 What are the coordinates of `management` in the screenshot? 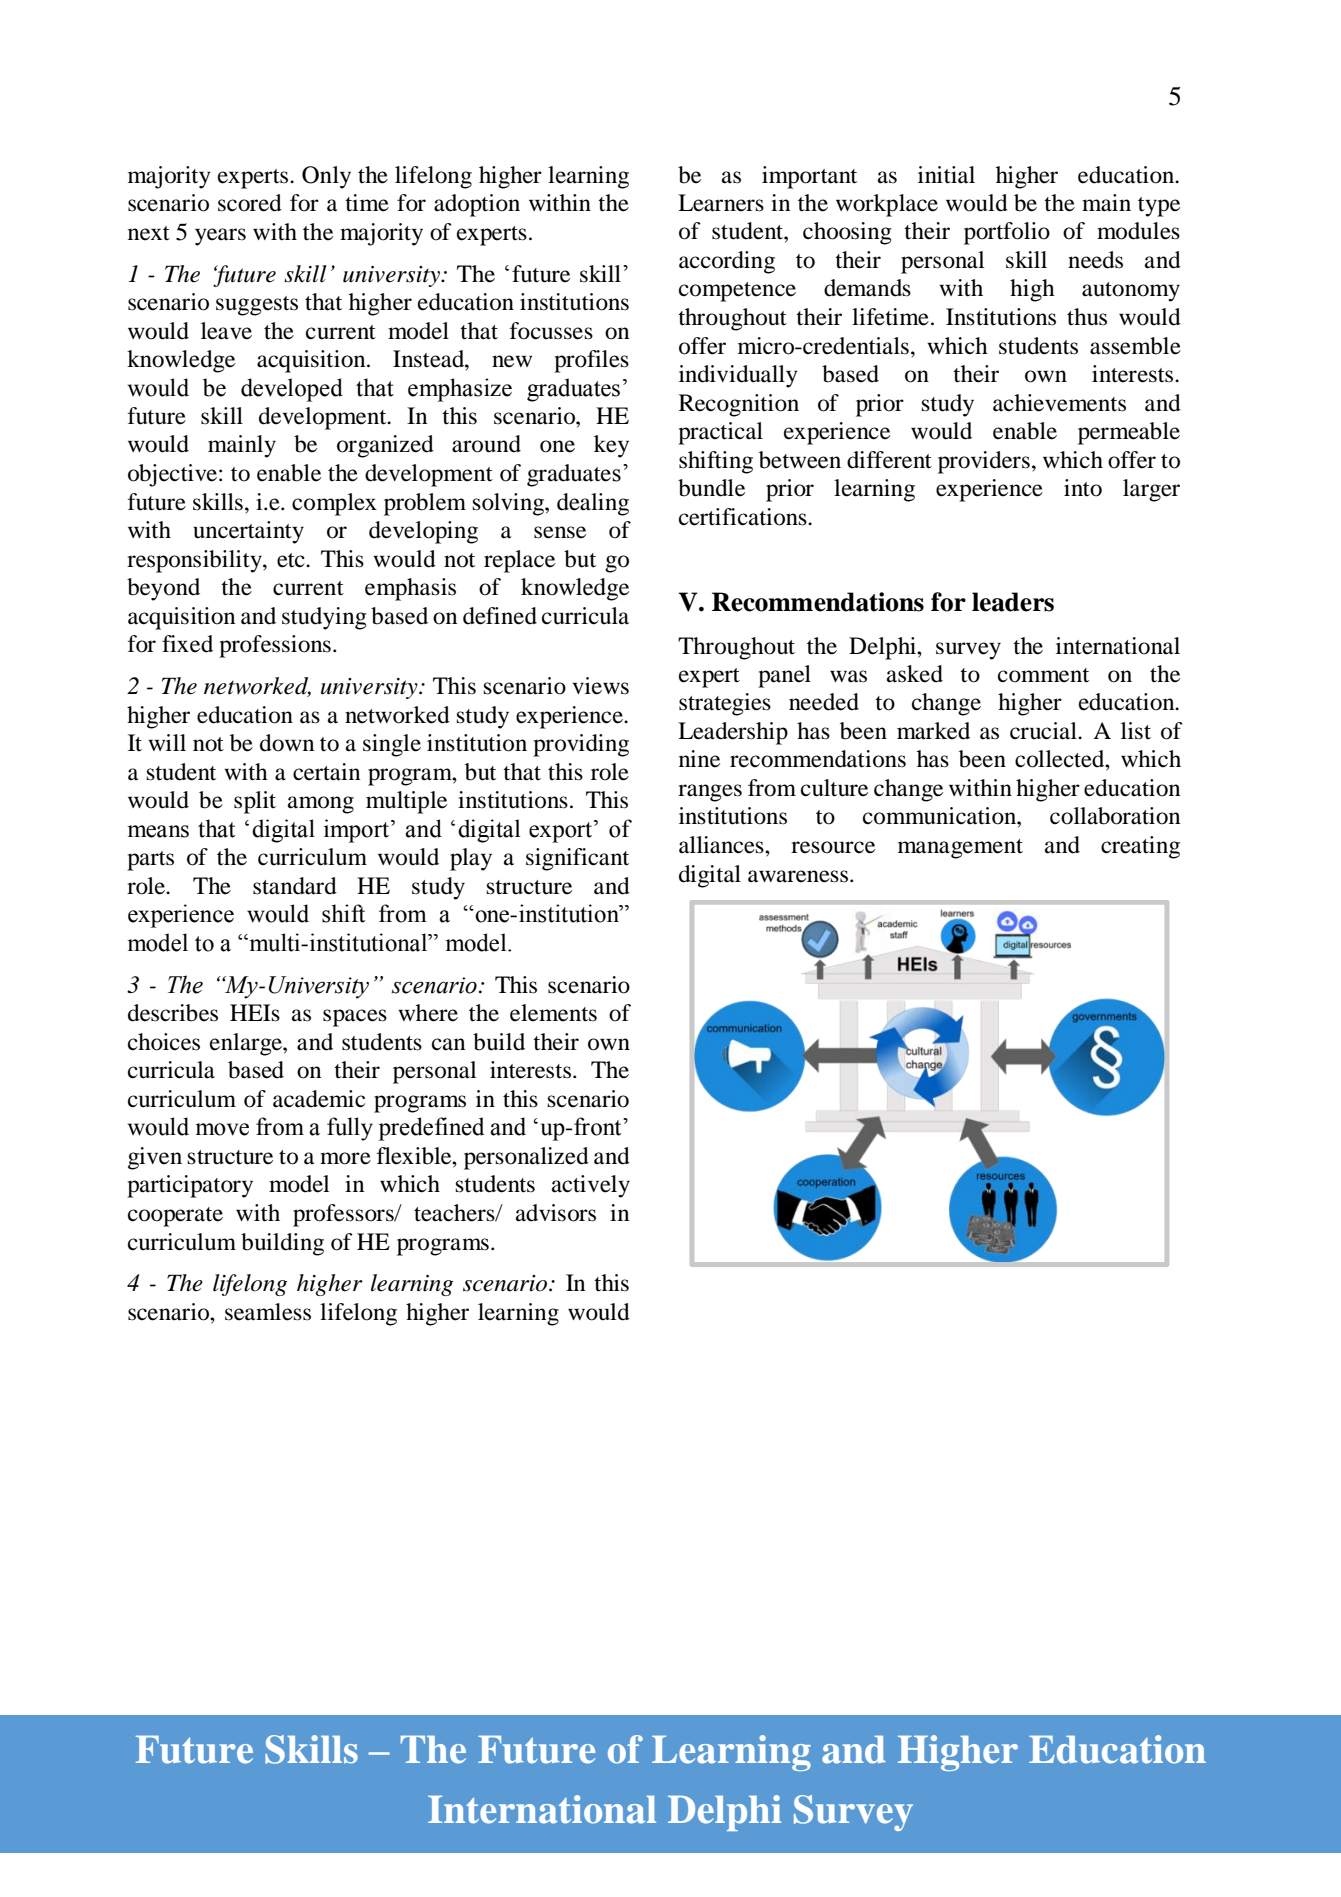 It's located at (960, 849).
